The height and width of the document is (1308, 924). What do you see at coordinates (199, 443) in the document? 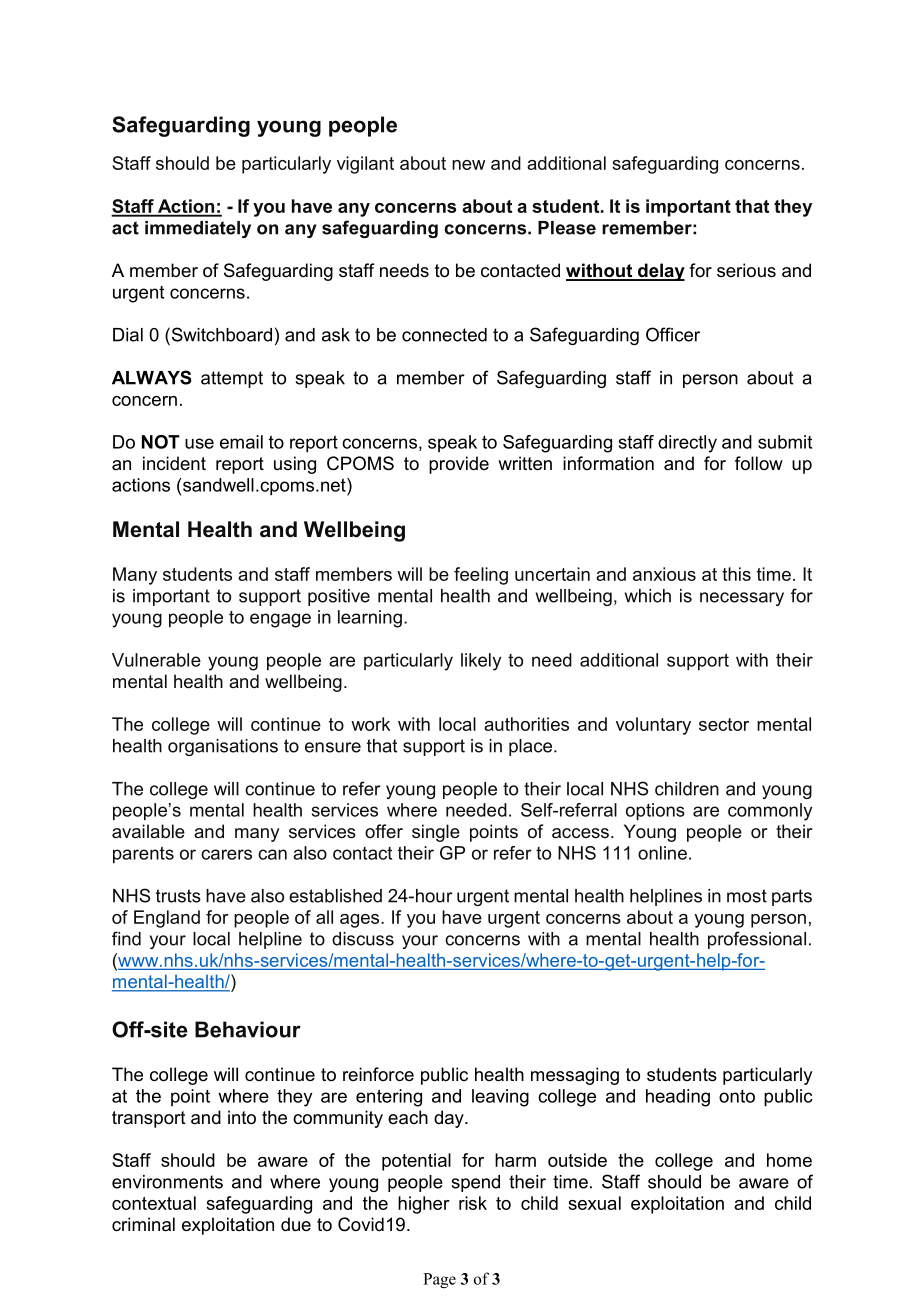
I see `use` at bounding box center [199, 443].
